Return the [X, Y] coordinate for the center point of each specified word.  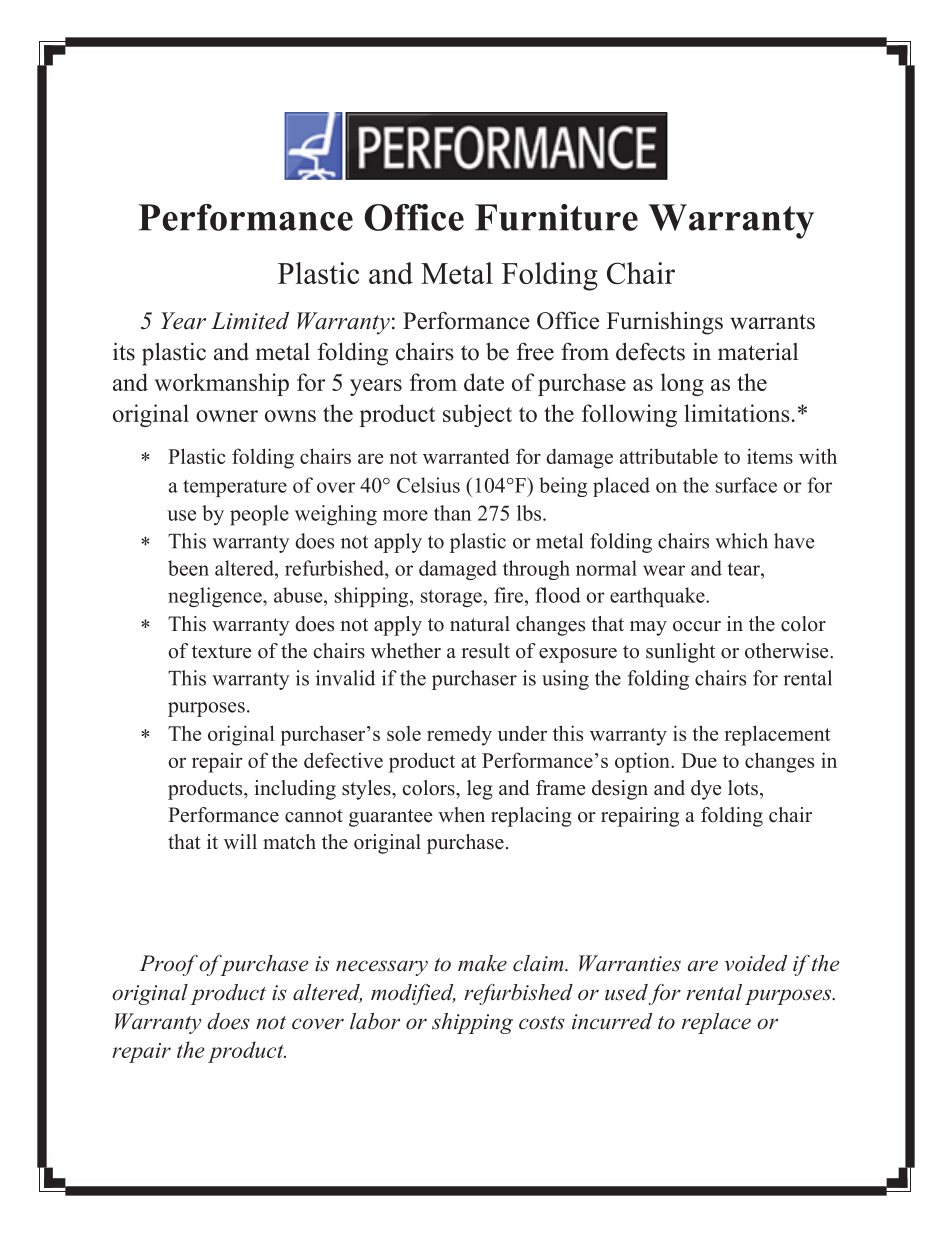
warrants [772, 322]
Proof [168, 965]
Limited [250, 321]
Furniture [556, 217]
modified [413, 994]
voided [756, 963]
